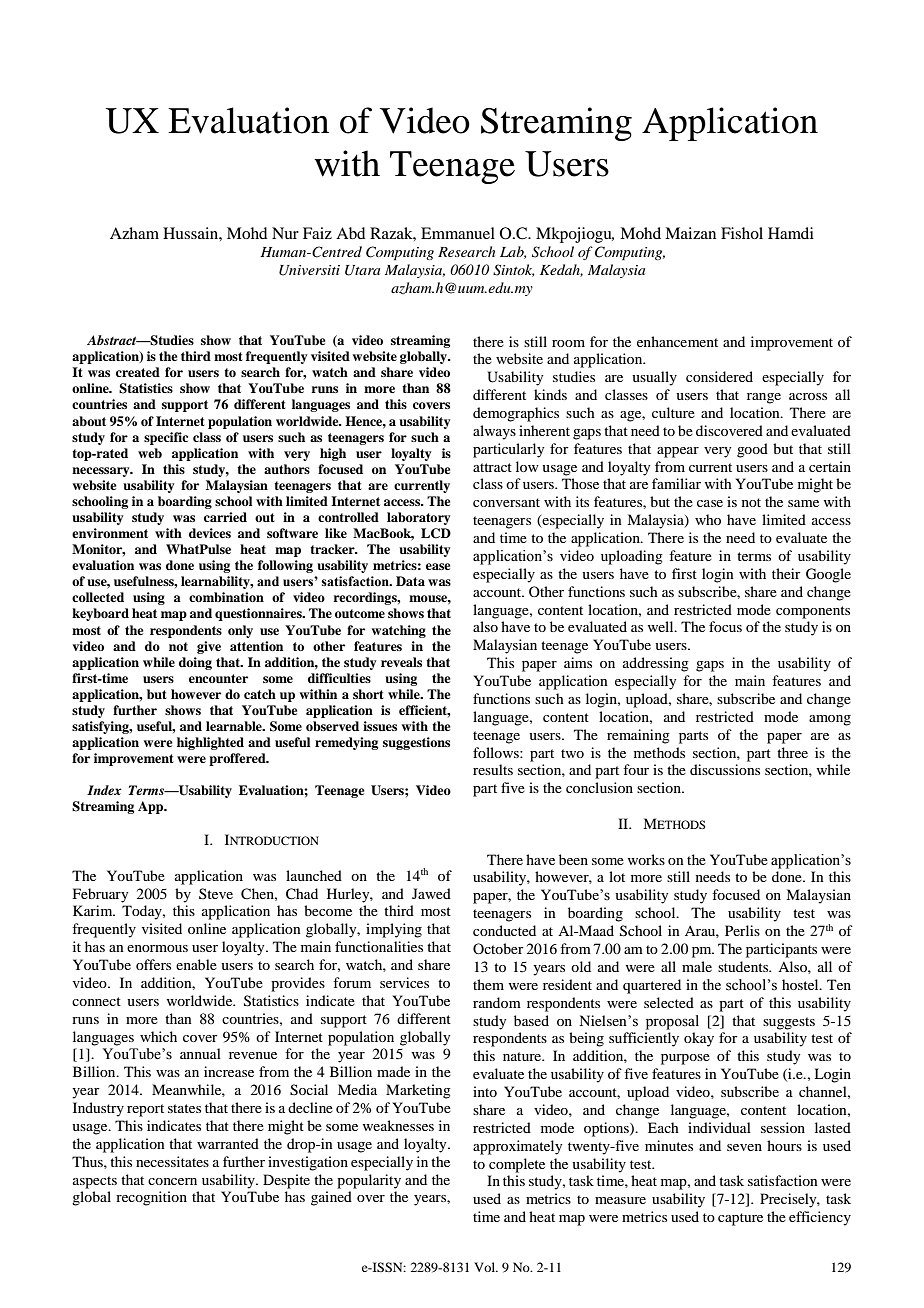 Image resolution: width=924 pixels, height=1308 pixels. What do you see at coordinates (488, 984) in the page?
I see `them` at bounding box center [488, 984].
